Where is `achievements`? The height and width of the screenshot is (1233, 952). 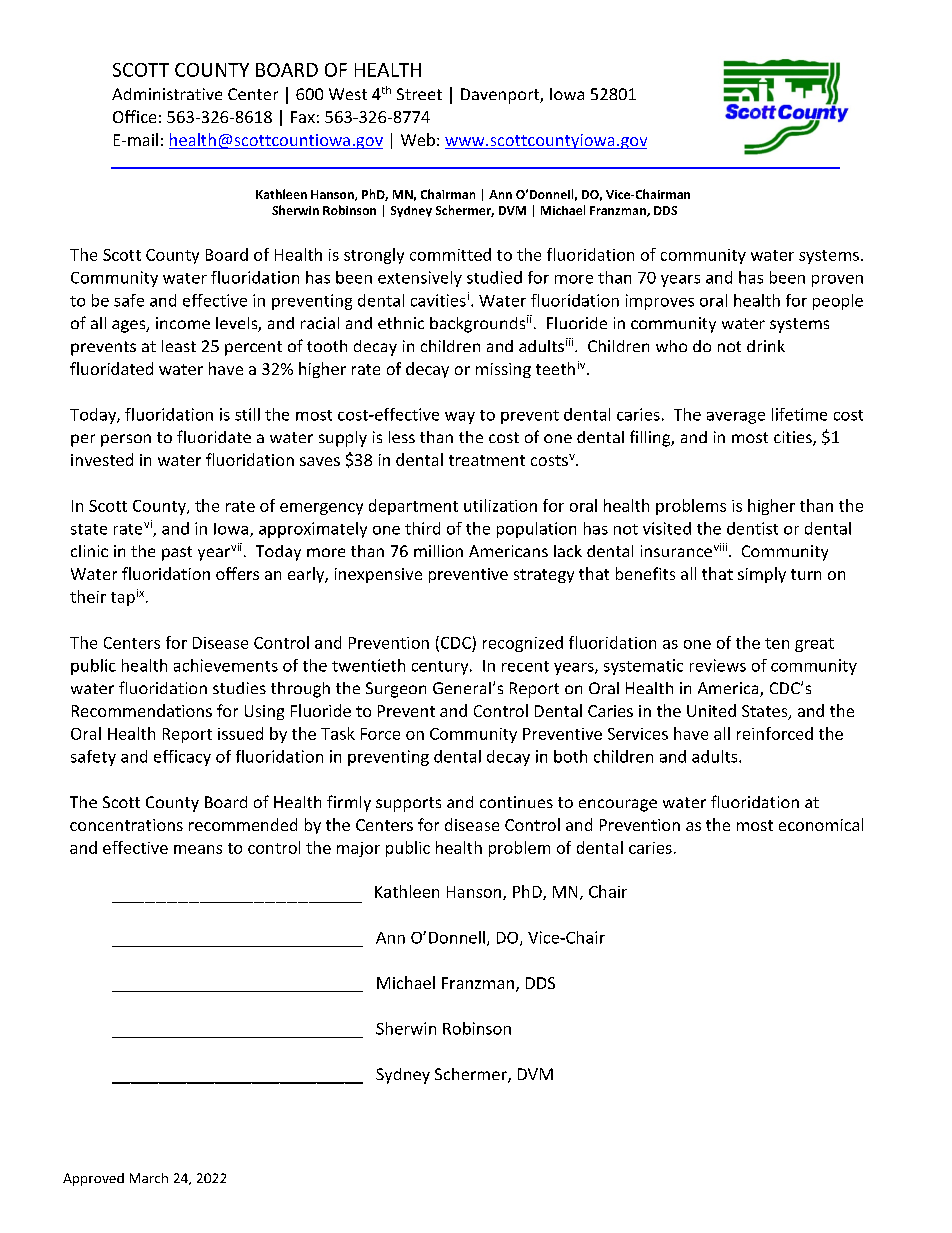
achievements is located at coordinates (226, 665).
